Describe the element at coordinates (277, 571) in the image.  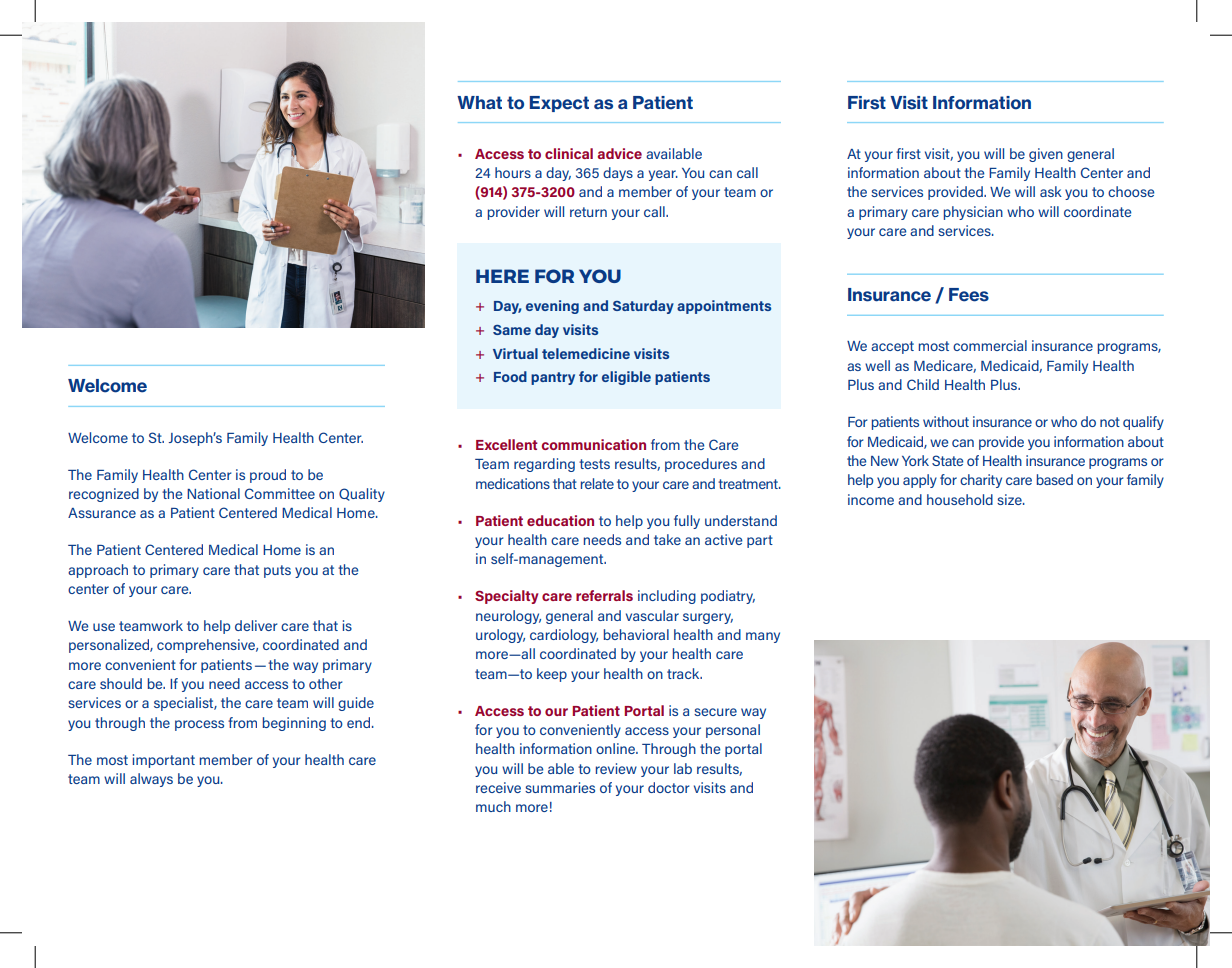
I see `puts` at that location.
